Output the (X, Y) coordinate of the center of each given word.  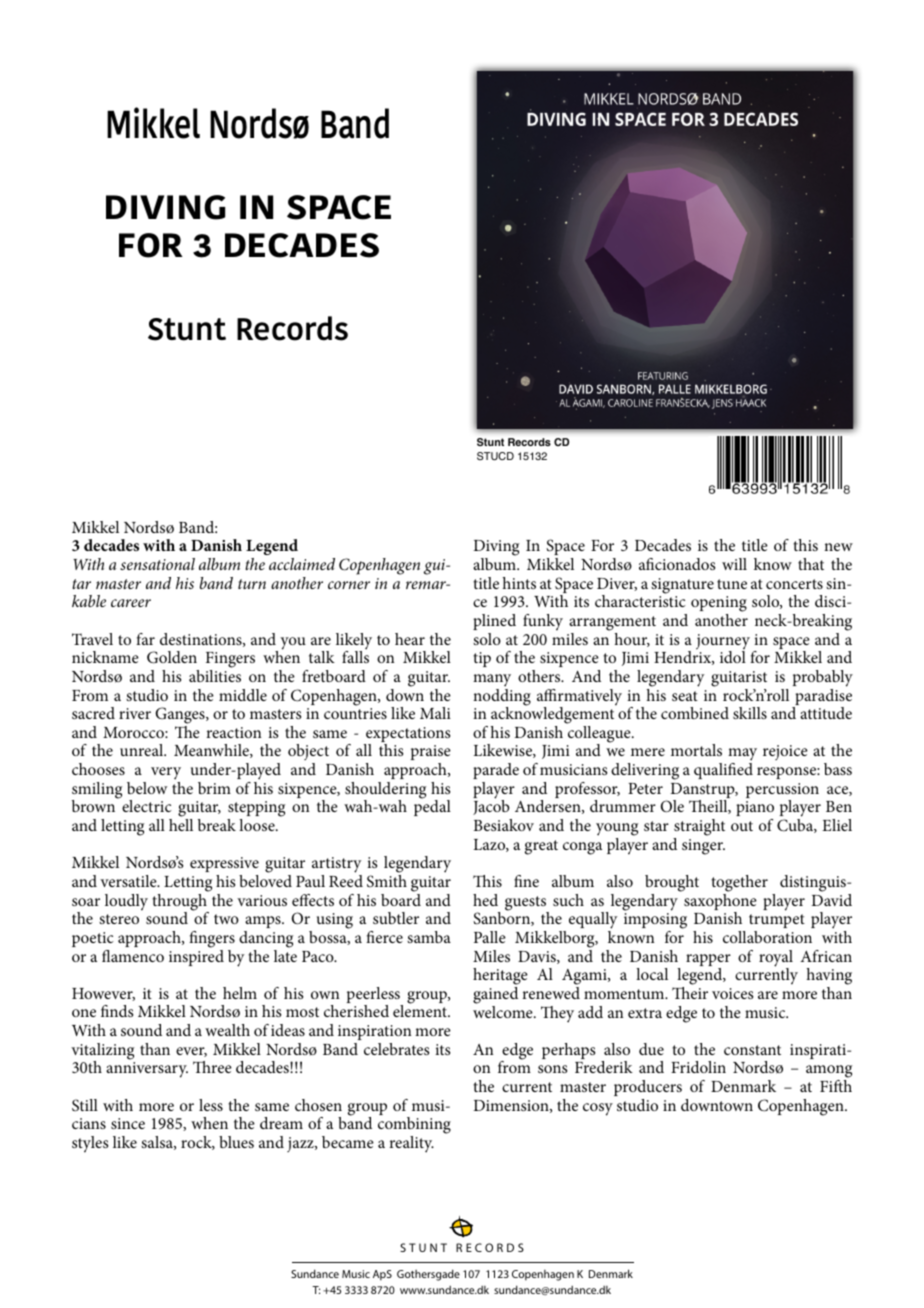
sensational (157, 564)
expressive (224, 864)
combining (414, 1127)
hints (519, 583)
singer (703, 847)
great (541, 847)
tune (732, 584)
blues (236, 1142)
